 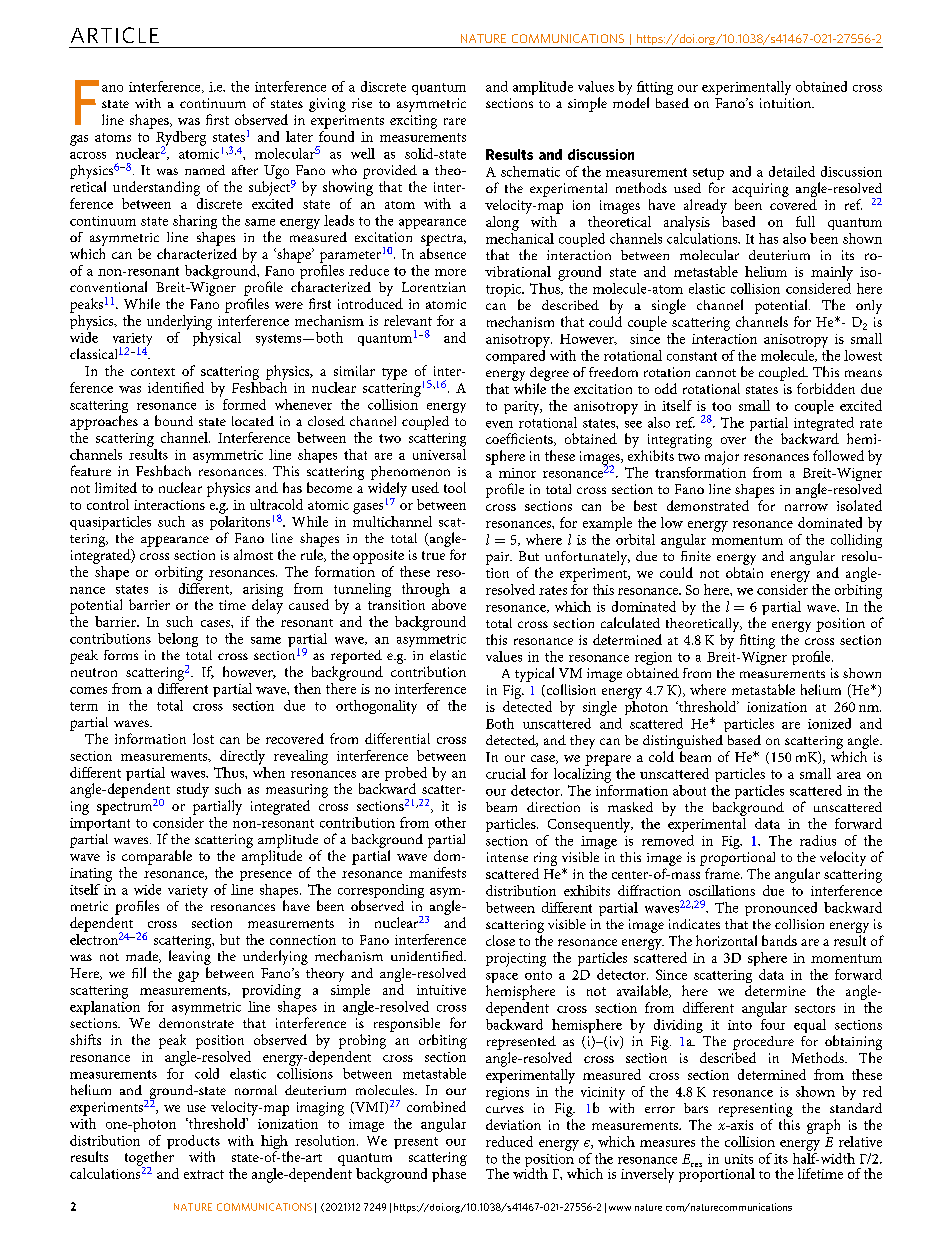 What do you see at coordinates (739, 1159) in the screenshot?
I see `units` at bounding box center [739, 1159].
